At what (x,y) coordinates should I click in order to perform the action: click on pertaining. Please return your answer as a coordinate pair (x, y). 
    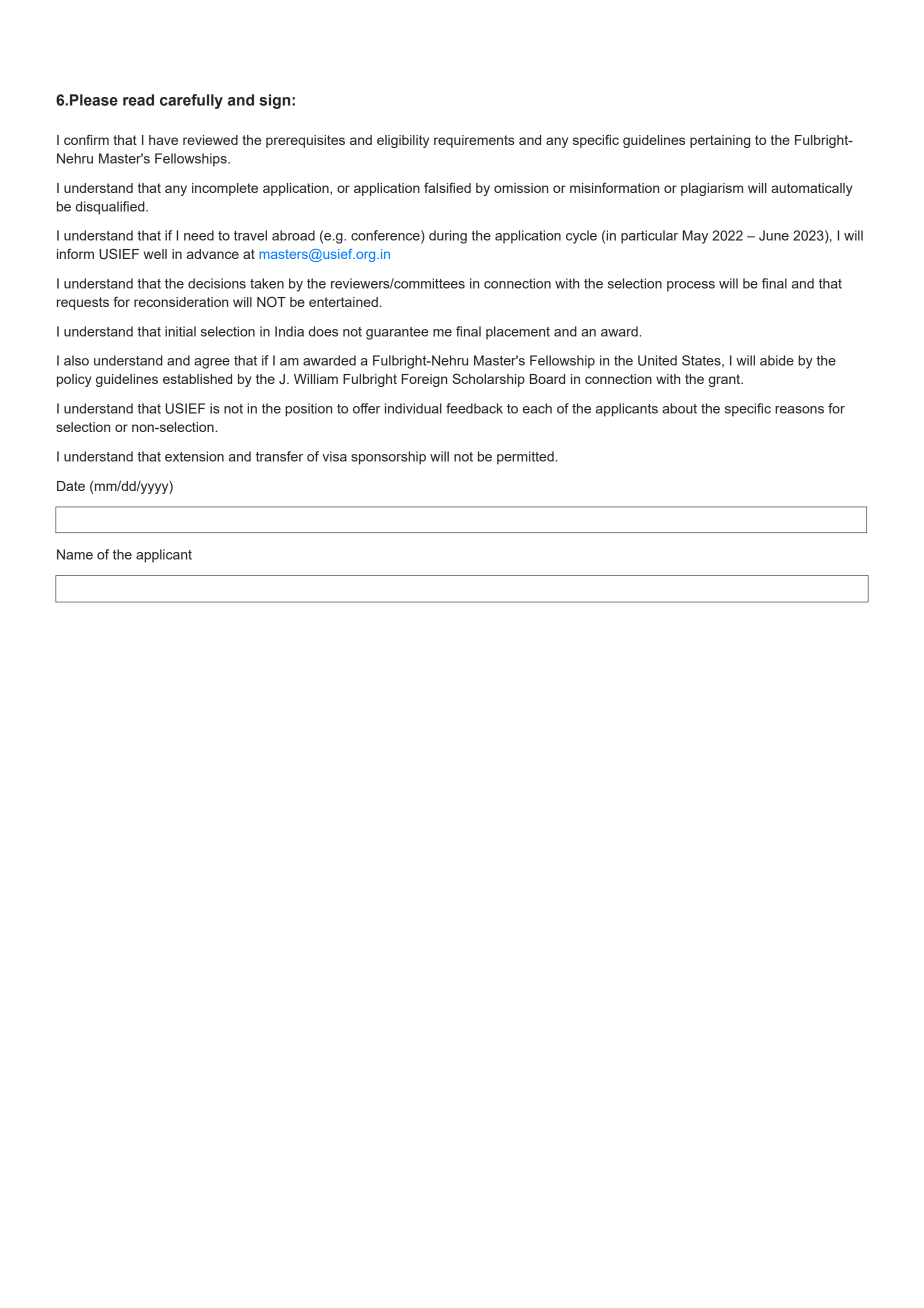
    Looking at the image, I should click on (720, 141).
